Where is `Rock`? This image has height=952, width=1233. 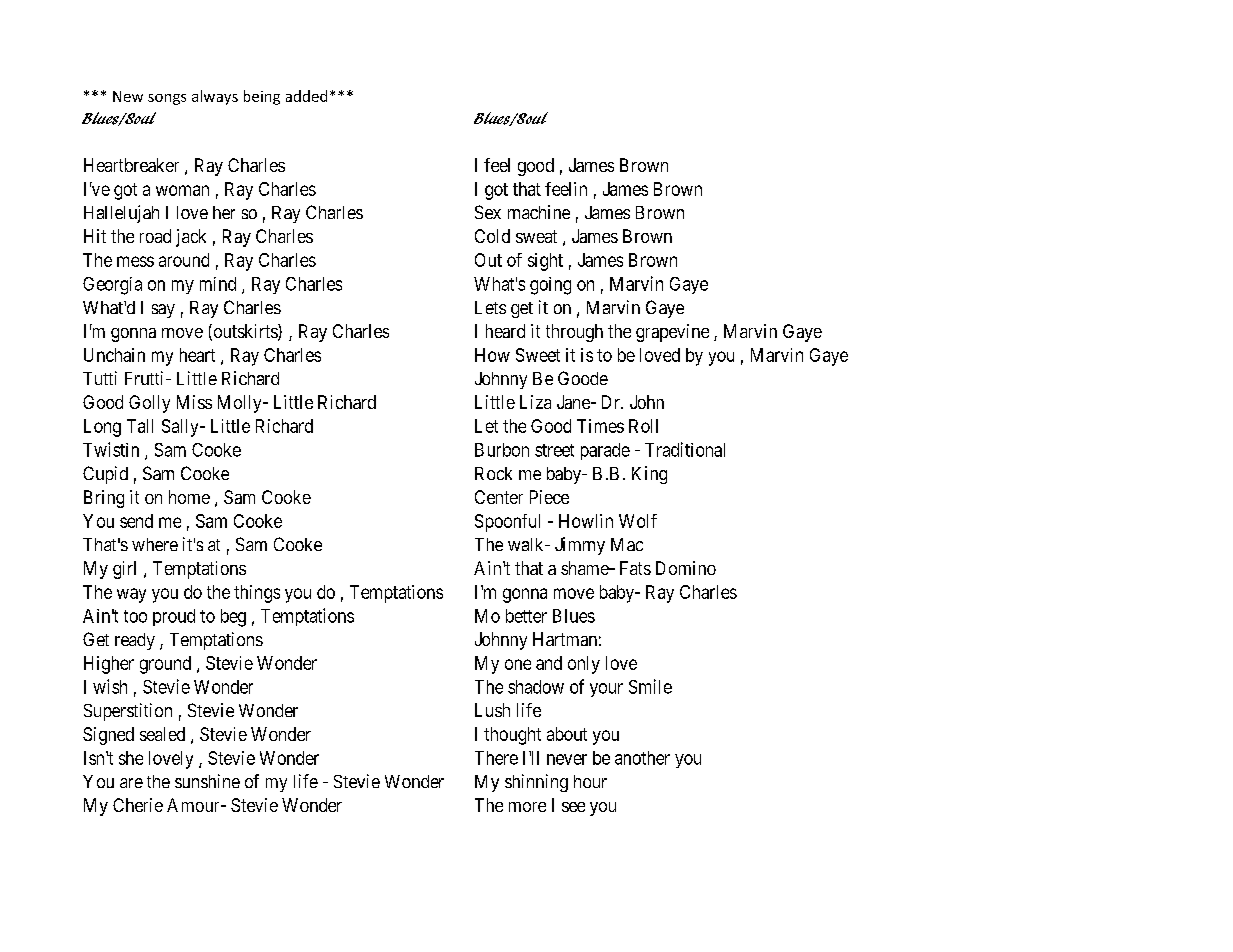 Rock is located at coordinates (493, 473).
